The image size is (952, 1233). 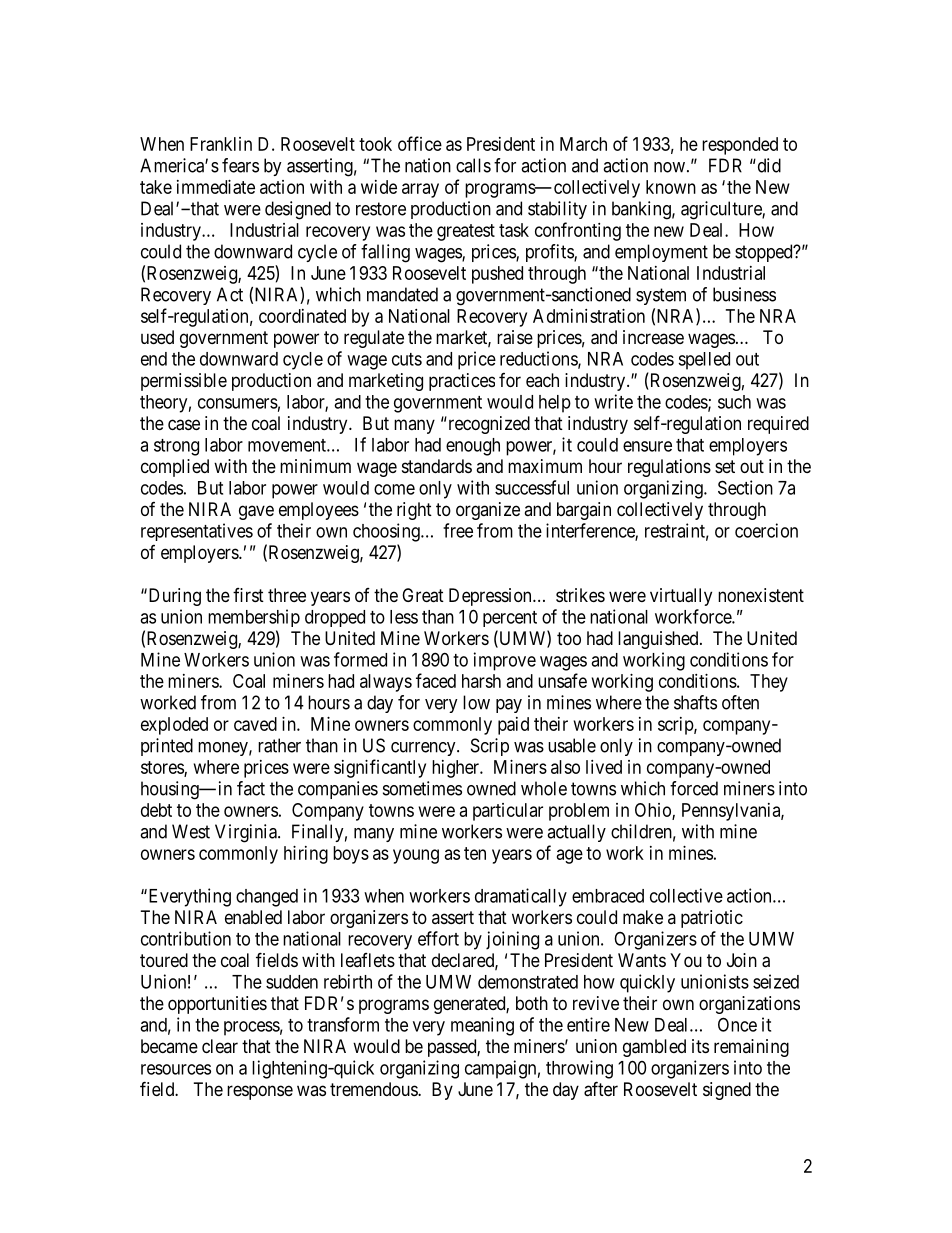 I want to click on meaning, so click(x=482, y=1026).
